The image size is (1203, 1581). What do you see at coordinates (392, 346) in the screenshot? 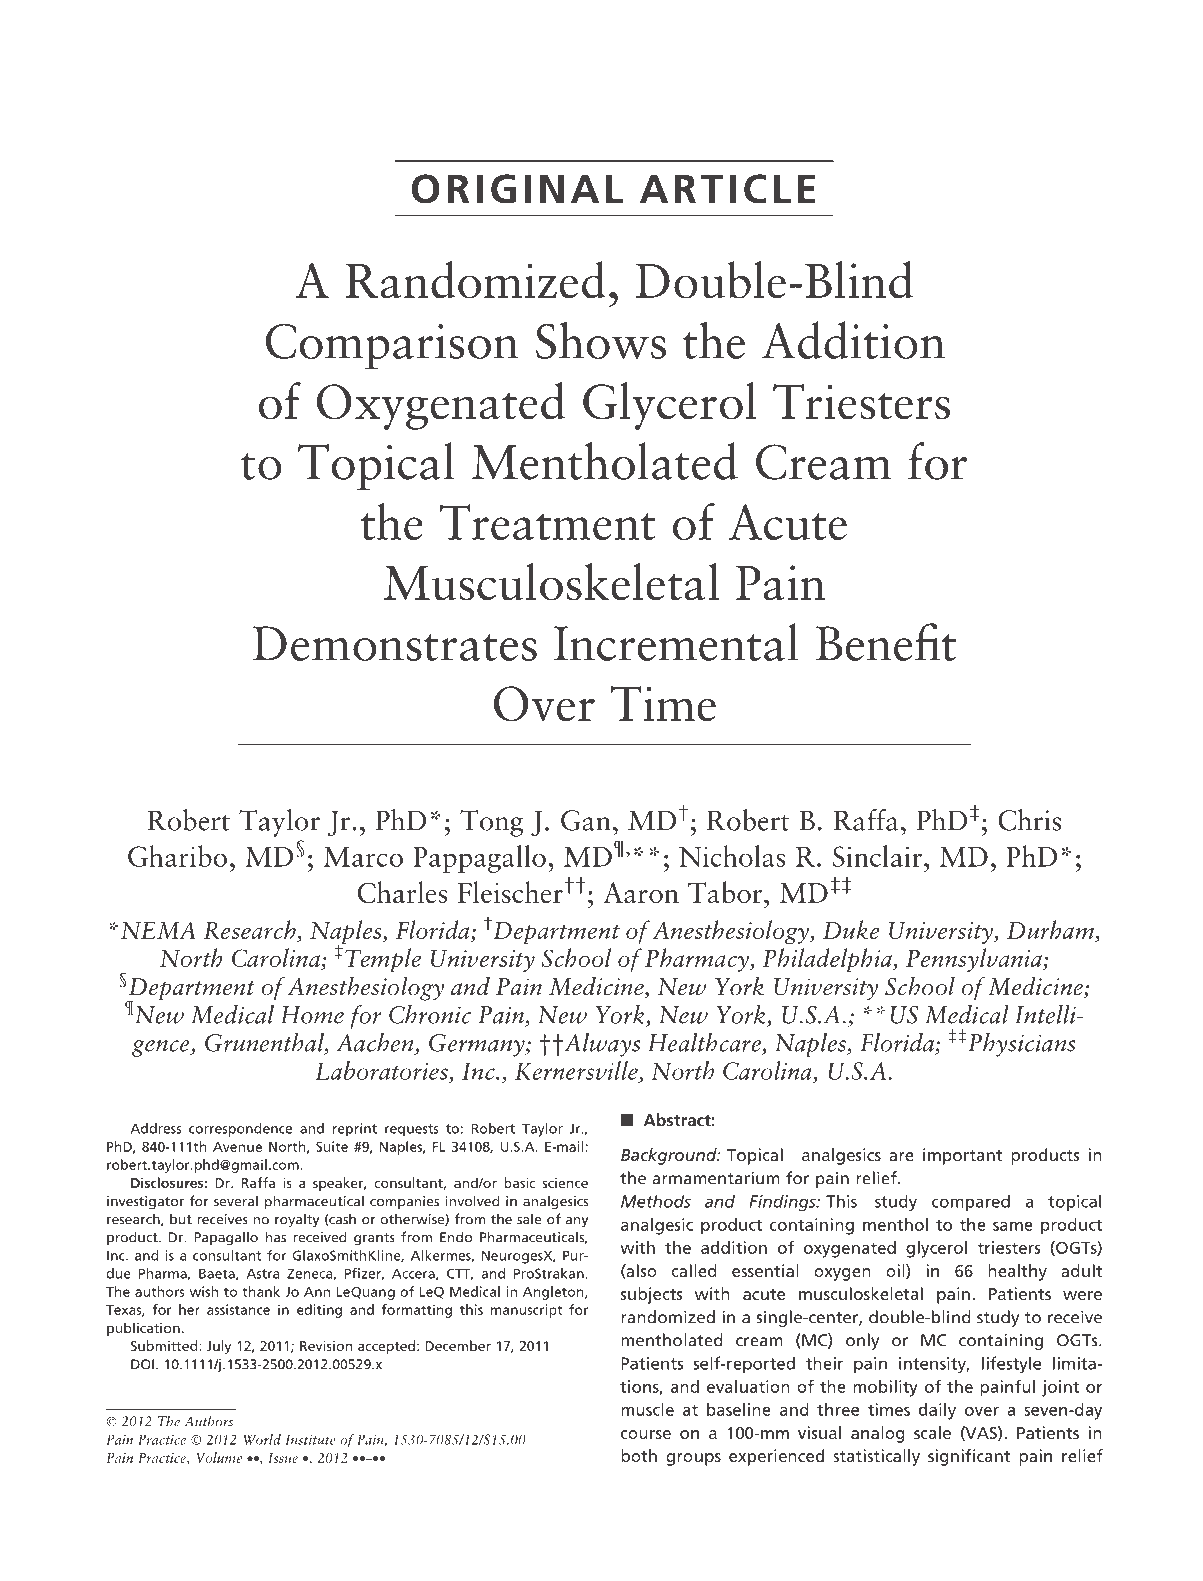
I see `Comparison` at bounding box center [392, 346].
